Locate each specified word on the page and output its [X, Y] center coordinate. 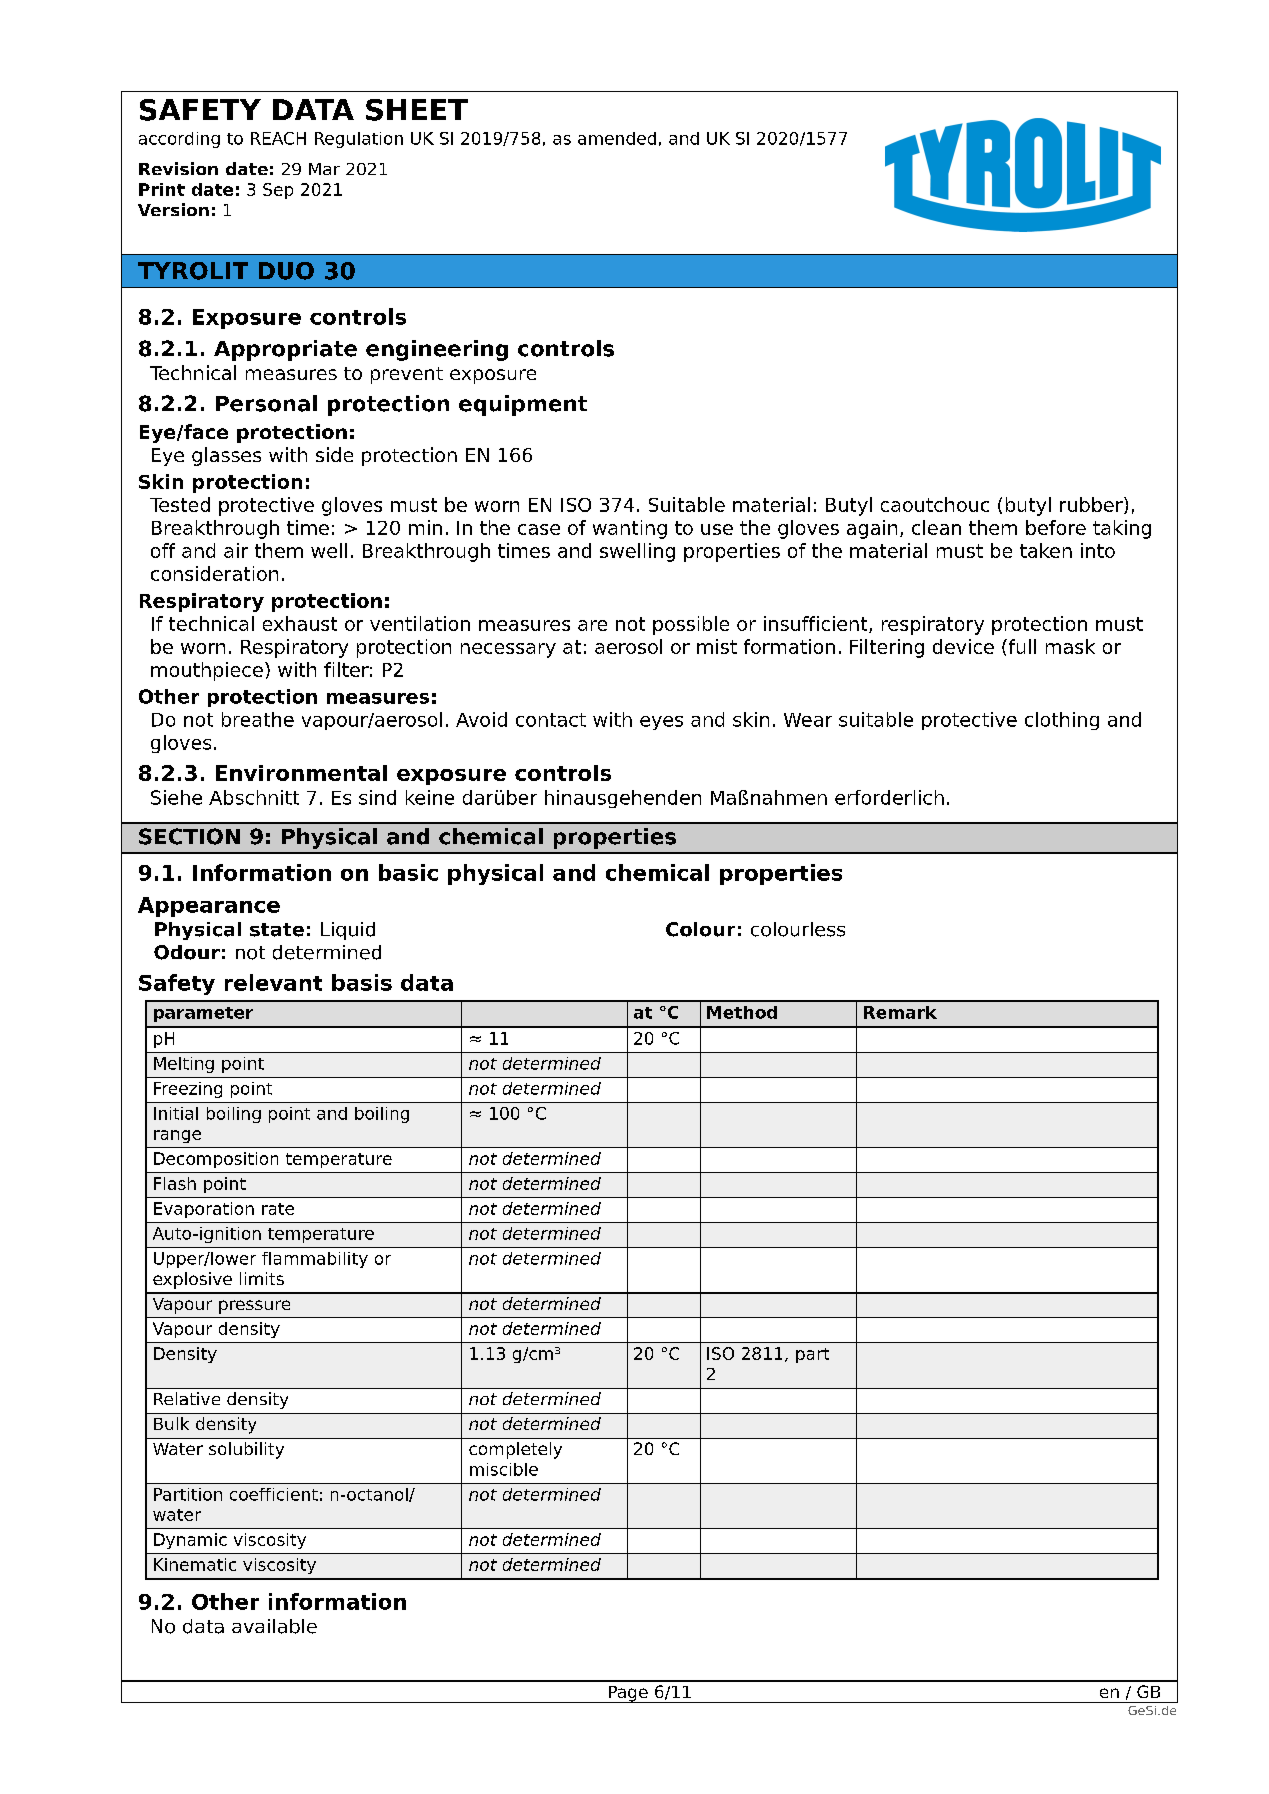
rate [278, 1209]
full [1021, 646]
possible [691, 625]
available [274, 1626]
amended [617, 138]
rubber [1092, 505]
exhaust [300, 623]
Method [742, 1012]
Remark [900, 1012]
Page [628, 1694]
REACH [278, 138]
